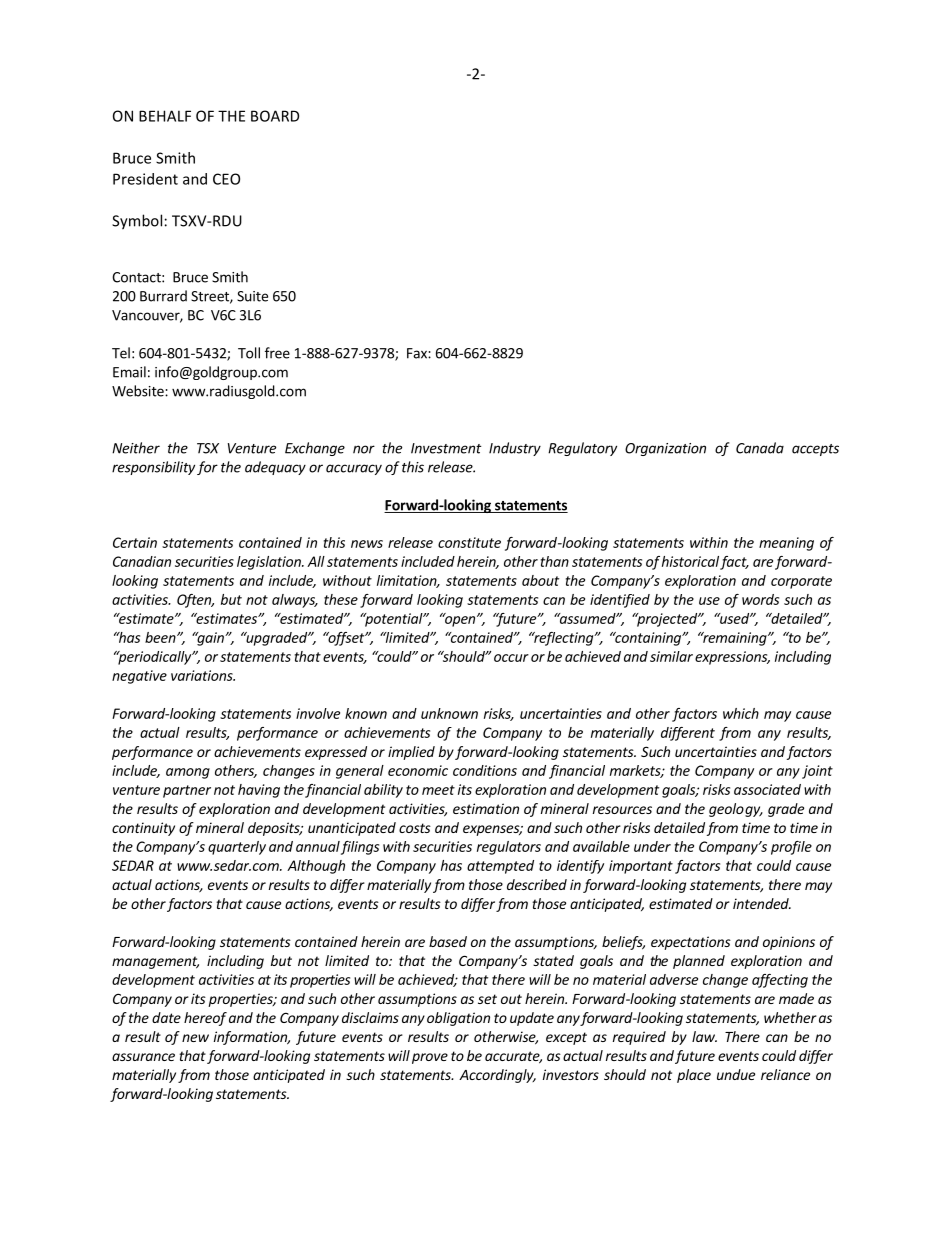  I want to click on Canada, so click(760, 448).
